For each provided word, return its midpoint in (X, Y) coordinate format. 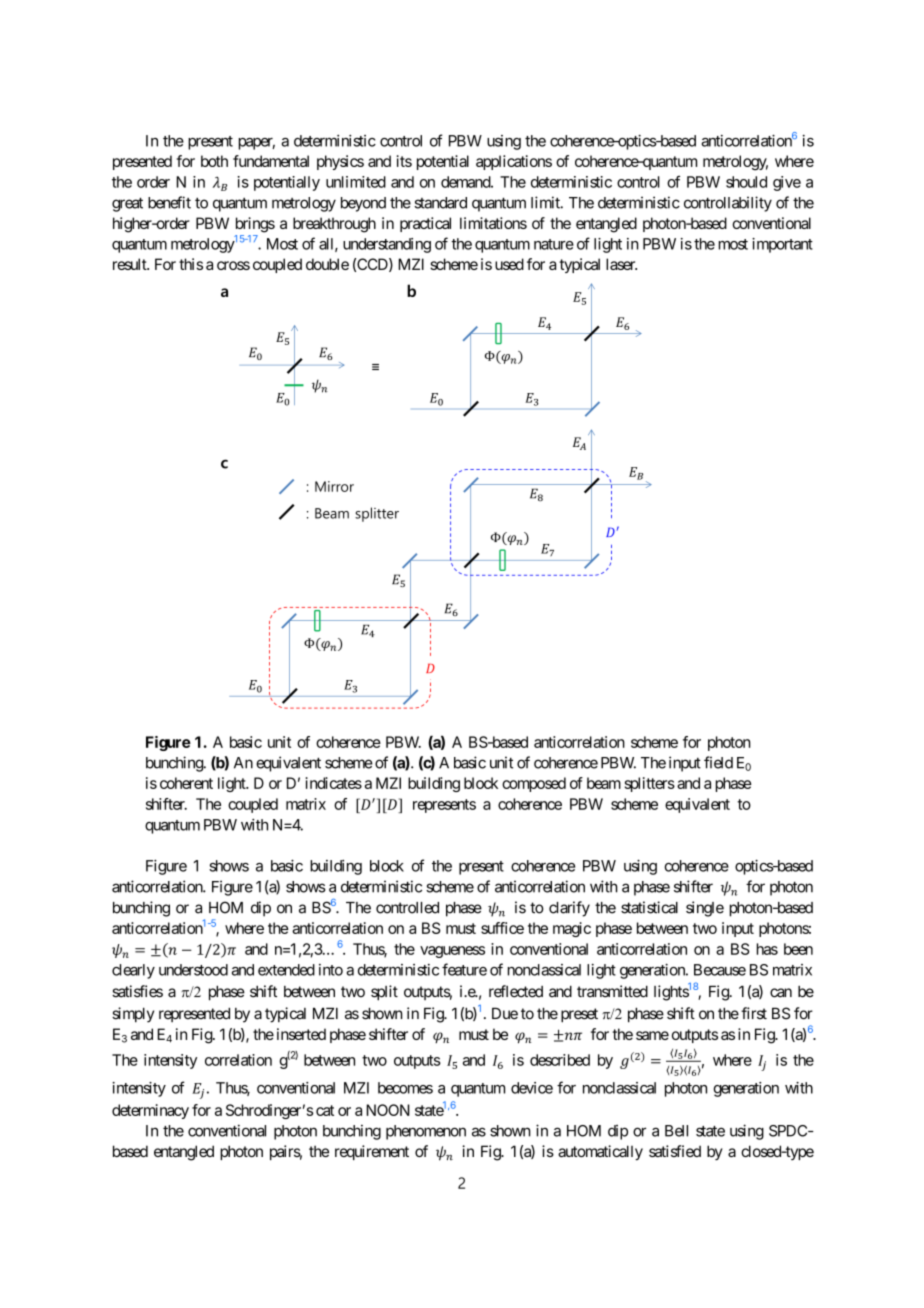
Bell (676, 1131)
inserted (301, 1034)
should (746, 182)
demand (466, 182)
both (214, 161)
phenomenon (426, 1132)
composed (534, 784)
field (718, 762)
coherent (186, 783)
